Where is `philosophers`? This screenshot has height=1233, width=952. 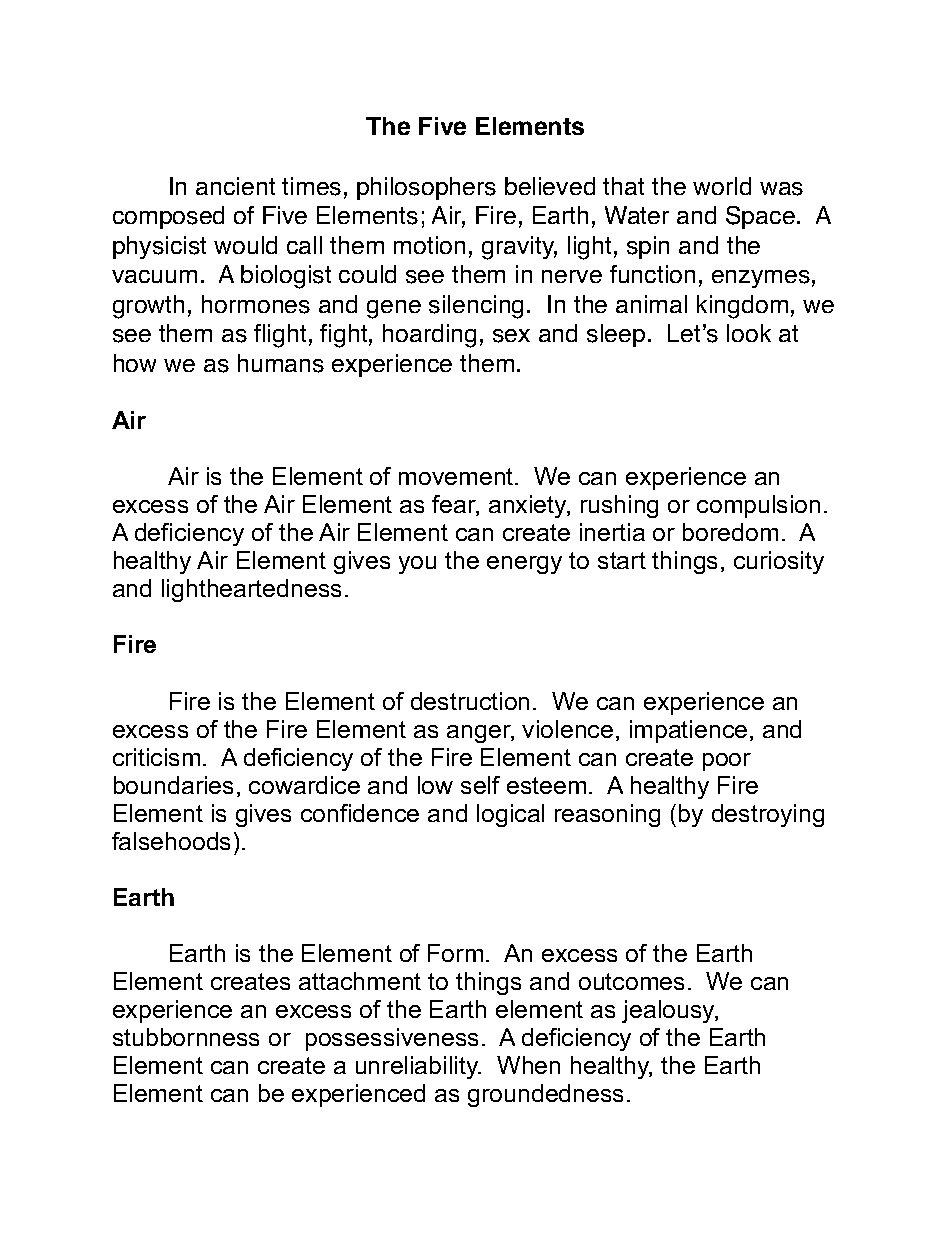
philosophers is located at coordinates (426, 188).
